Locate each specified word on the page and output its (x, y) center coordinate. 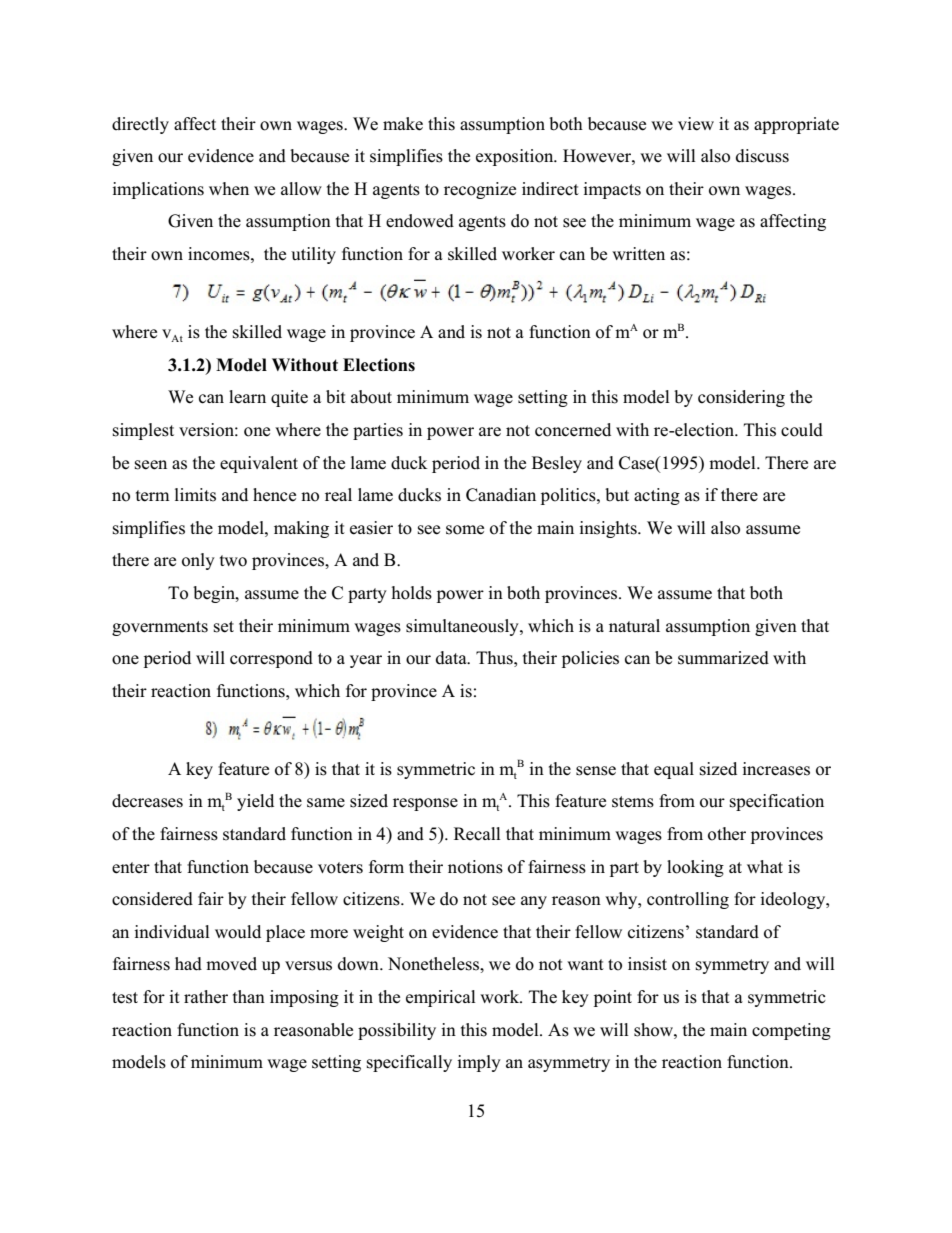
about (371, 397)
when (229, 188)
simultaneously (463, 627)
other (727, 834)
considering (741, 398)
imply (479, 1063)
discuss (762, 156)
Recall (477, 834)
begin (215, 594)
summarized (723, 658)
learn (247, 397)
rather (206, 997)
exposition (516, 157)
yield (255, 802)
